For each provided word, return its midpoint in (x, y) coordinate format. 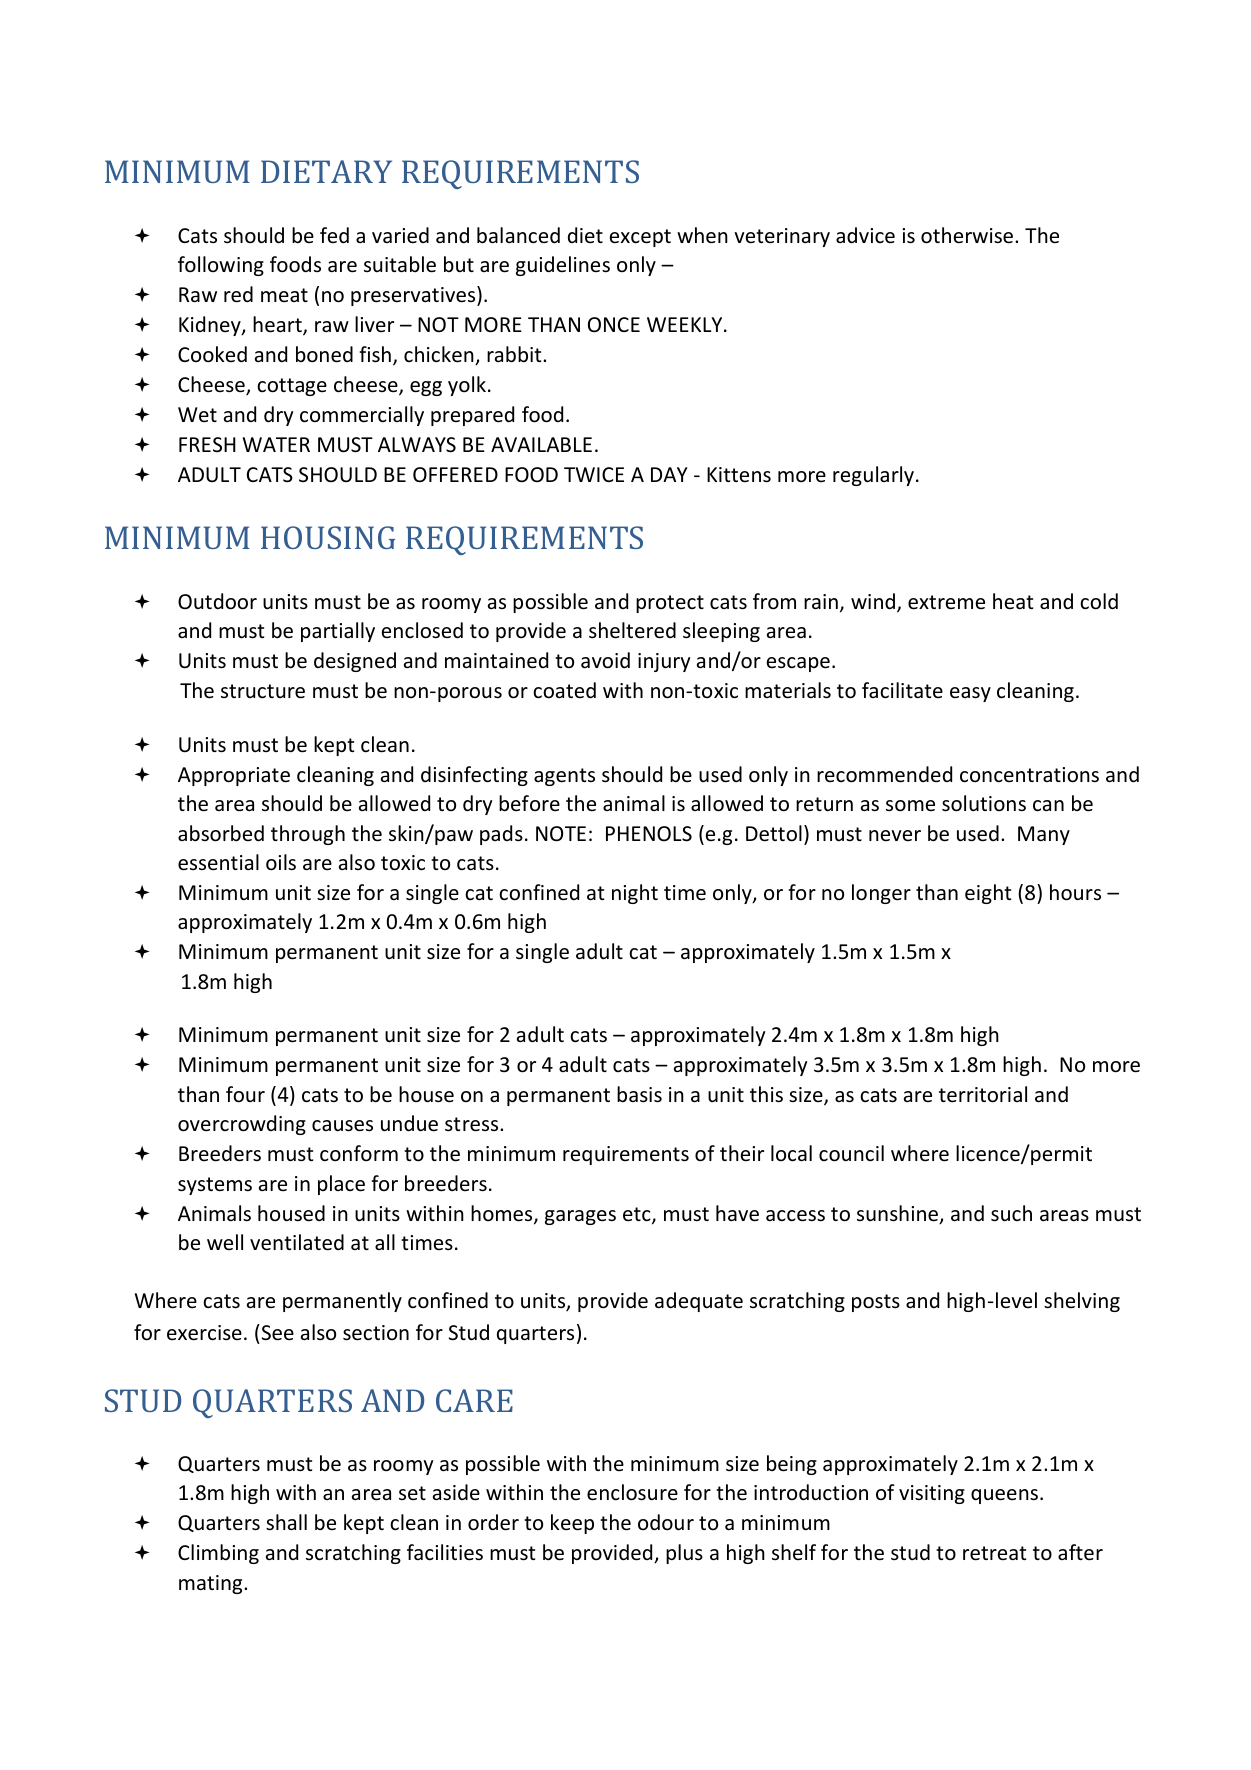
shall (286, 1522)
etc (638, 1215)
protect (670, 604)
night (635, 894)
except (640, 238)
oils (281, 862)
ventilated (297, 1242)
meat (284, 295)
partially (338, 632)
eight (988, 894)
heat (1013, 601)
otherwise (968, 235)
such (1011, 1213)
